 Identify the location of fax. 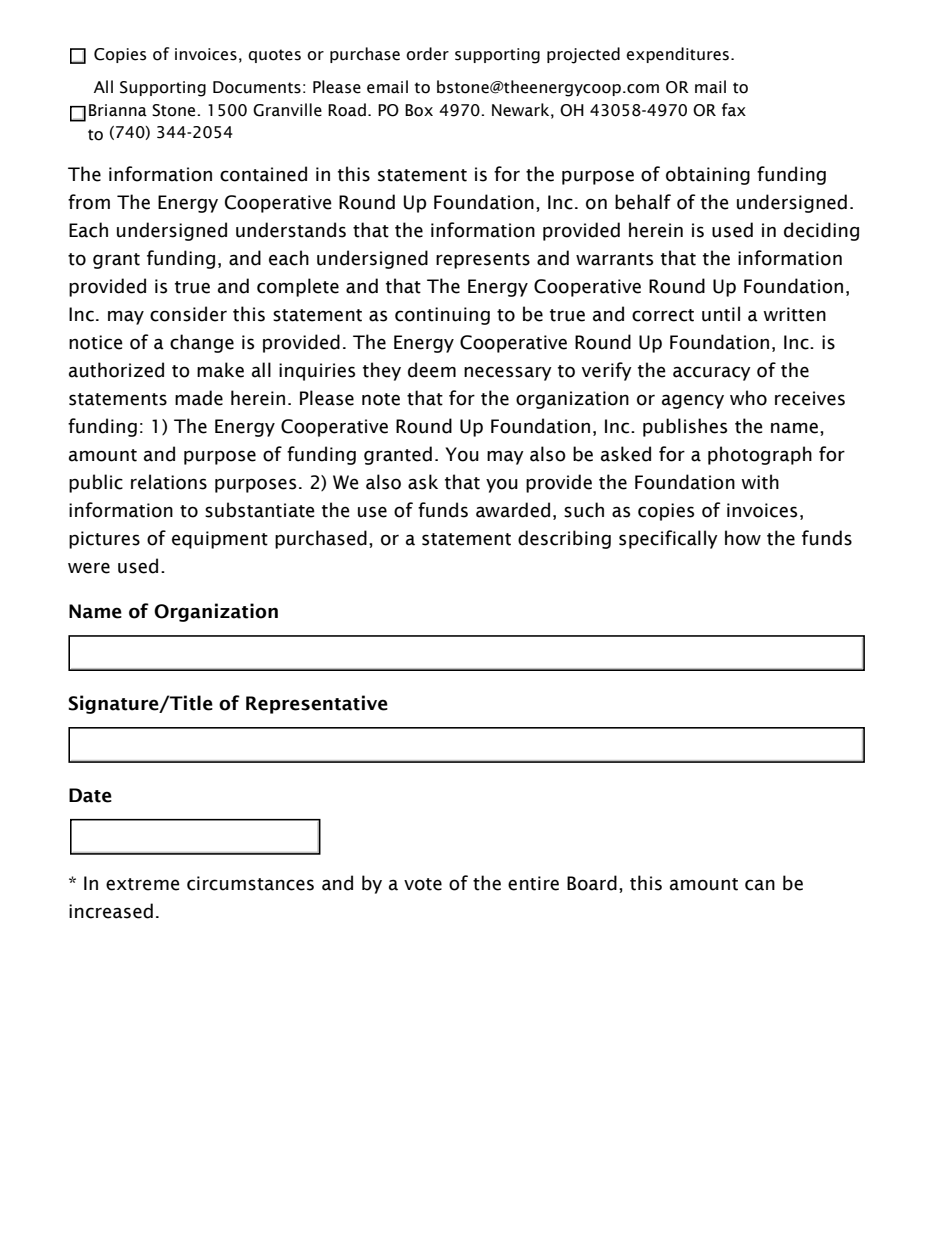
(734, 110).
